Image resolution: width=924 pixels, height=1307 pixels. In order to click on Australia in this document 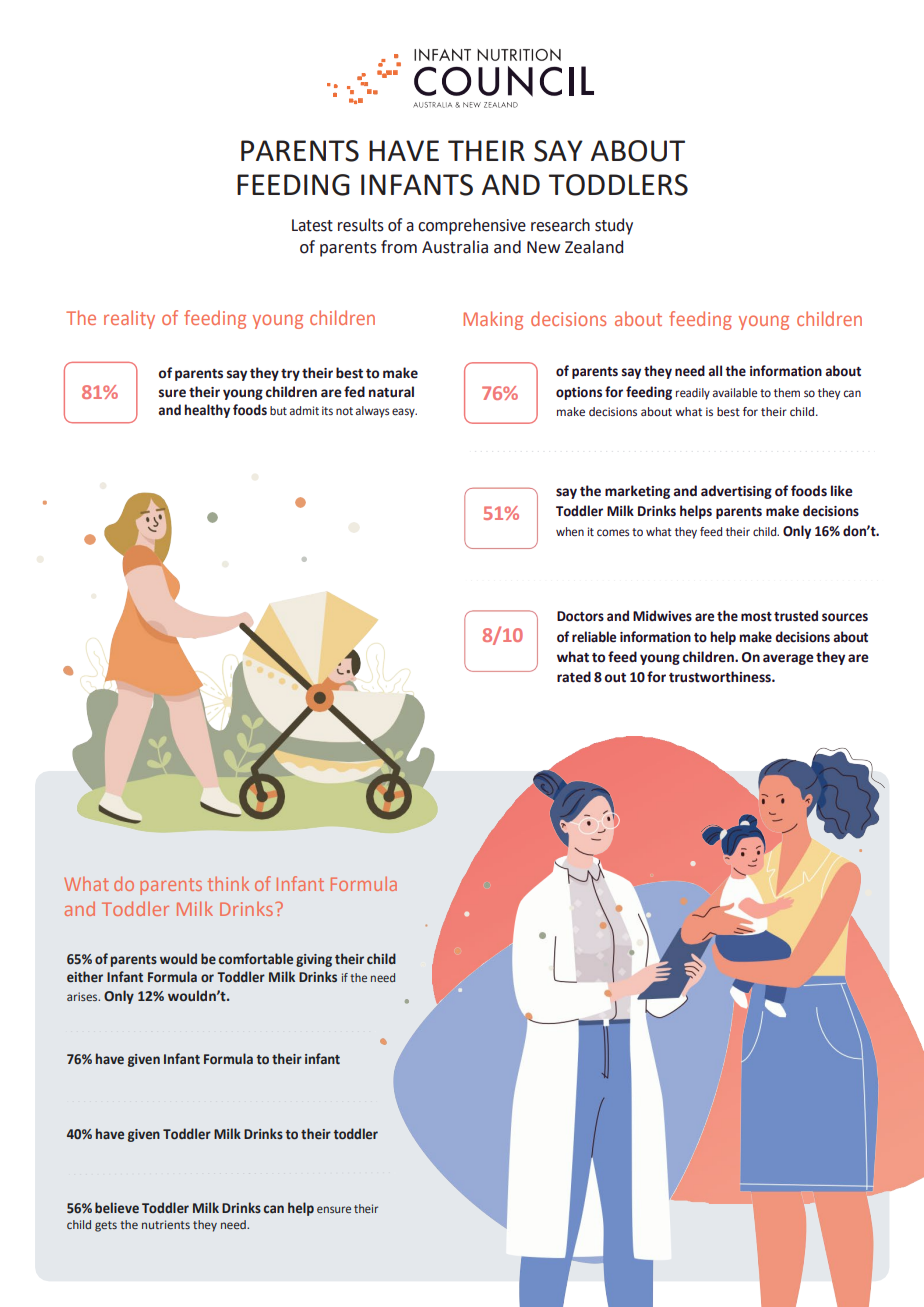, I will do `click(455, 247)`.
